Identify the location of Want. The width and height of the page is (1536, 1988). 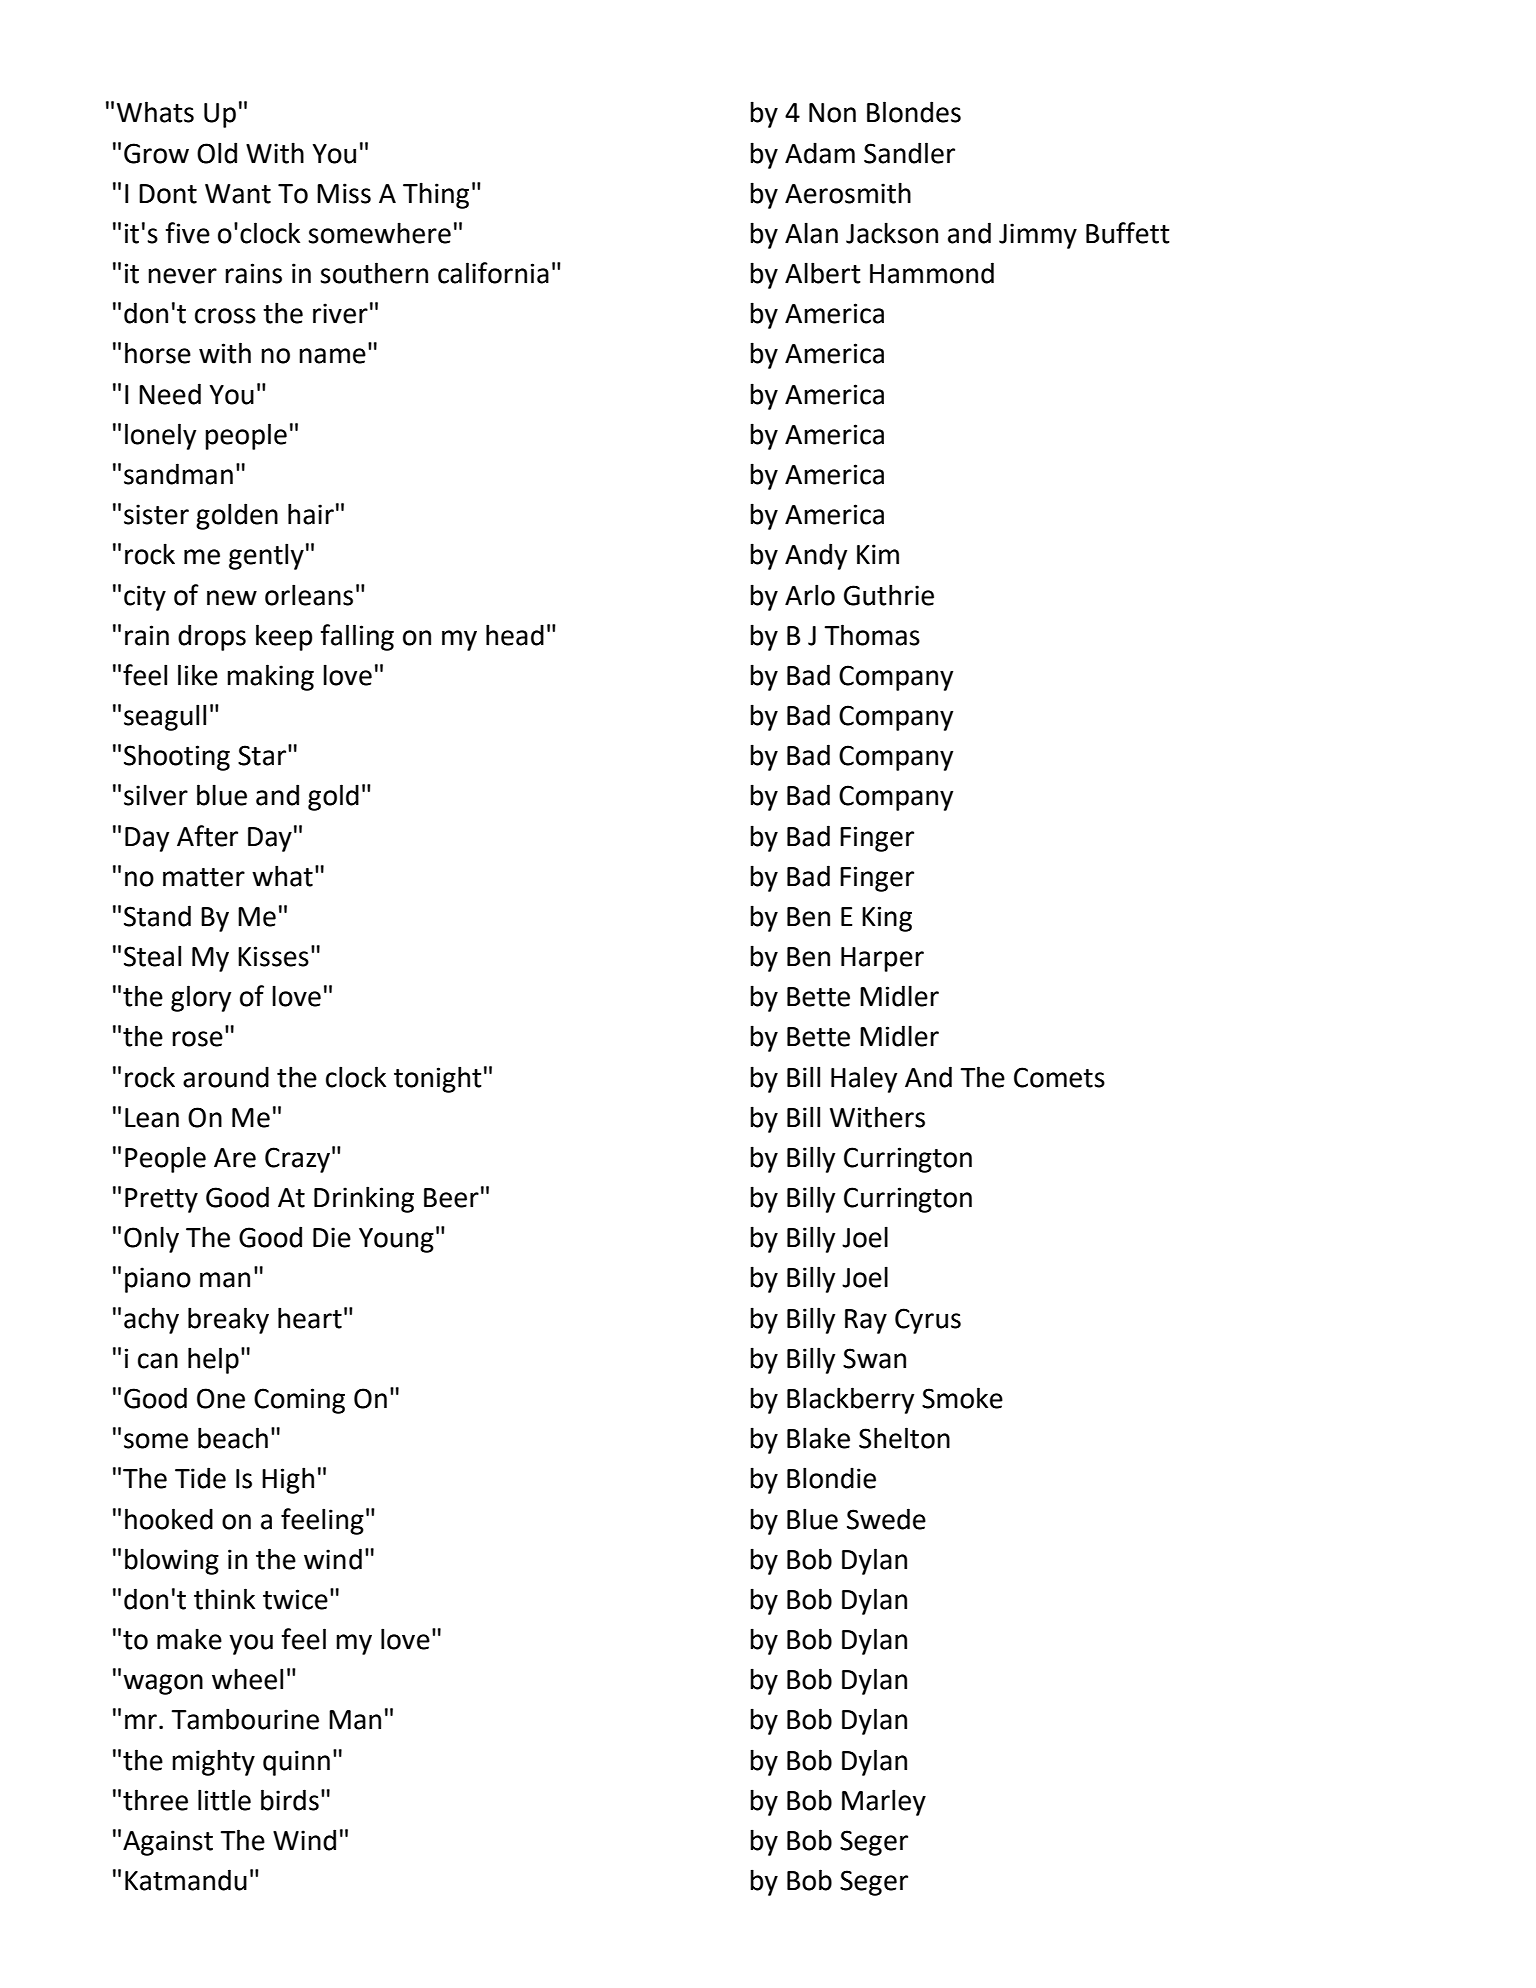
(238, 194).
